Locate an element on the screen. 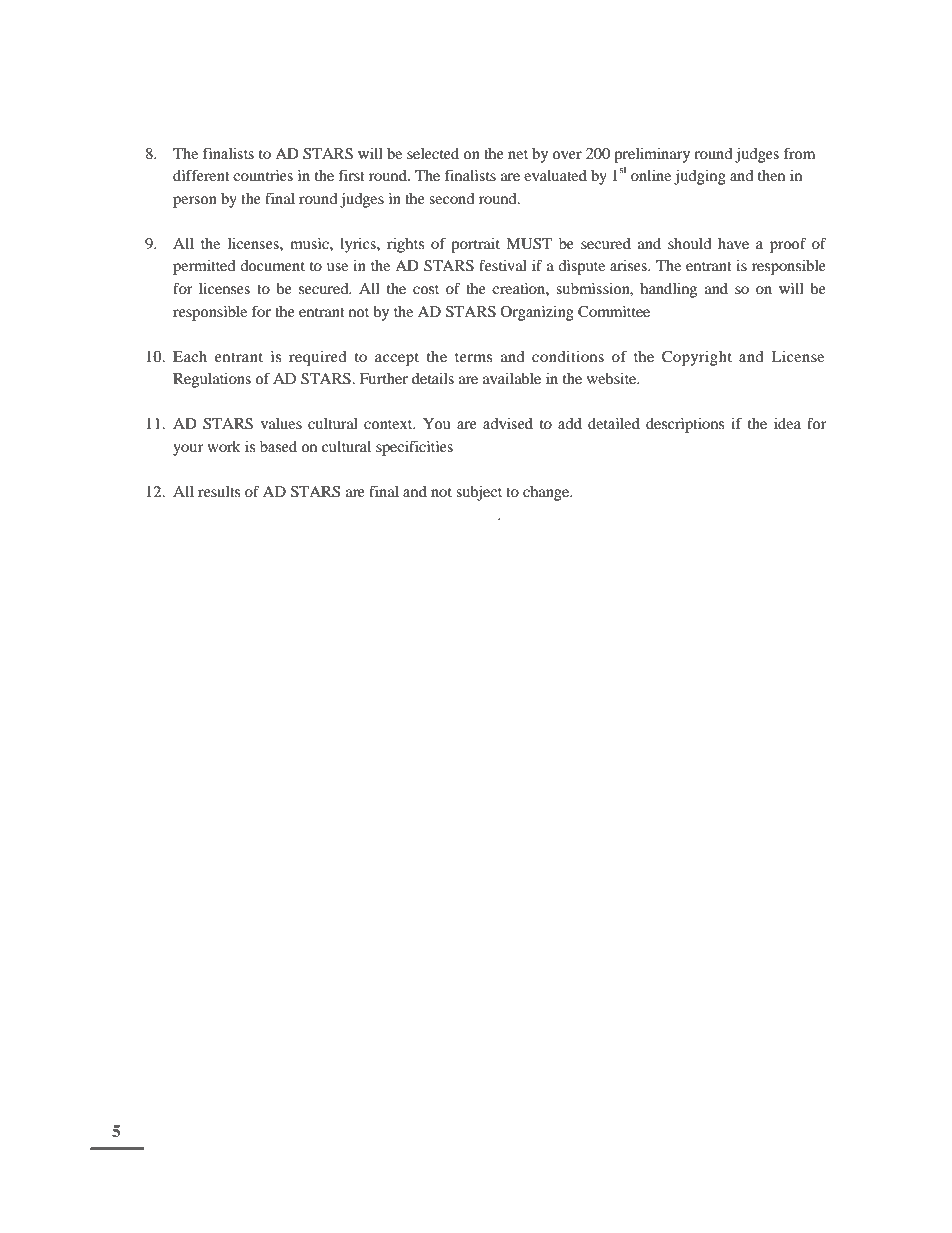  results is located at coordinates (219, 491).
